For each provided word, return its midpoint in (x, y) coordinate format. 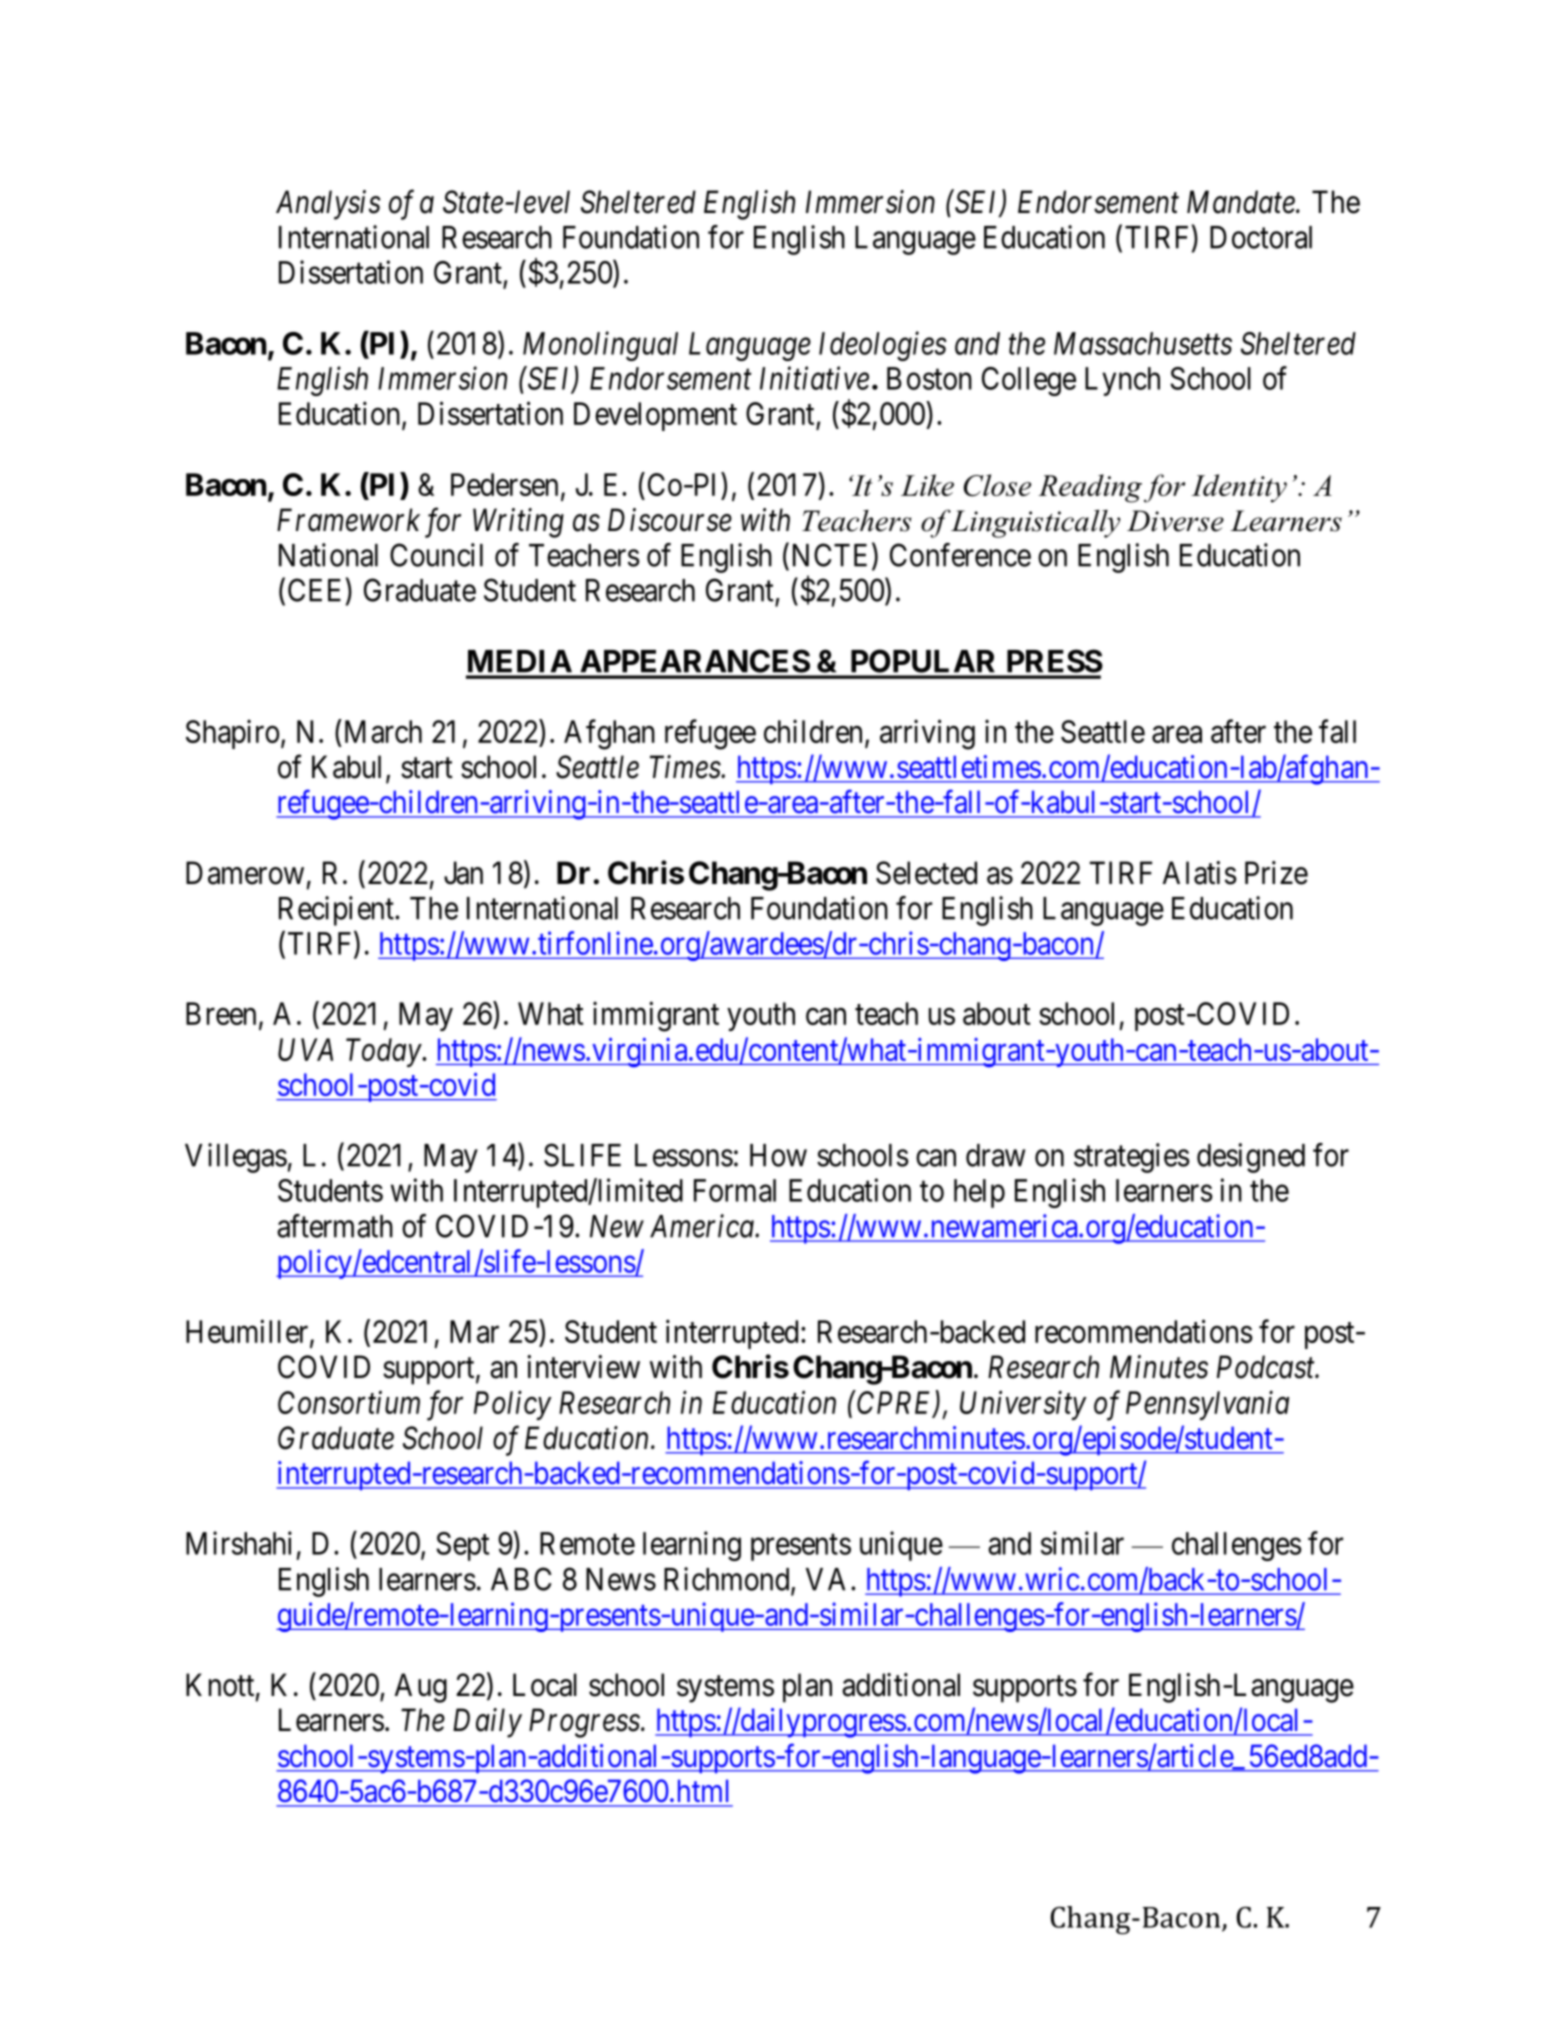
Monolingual (600, 346)
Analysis (328, 205)
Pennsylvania (1207, 1405)
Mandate (1242, 202)
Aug (421, 1688)
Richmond (728, 1580)
